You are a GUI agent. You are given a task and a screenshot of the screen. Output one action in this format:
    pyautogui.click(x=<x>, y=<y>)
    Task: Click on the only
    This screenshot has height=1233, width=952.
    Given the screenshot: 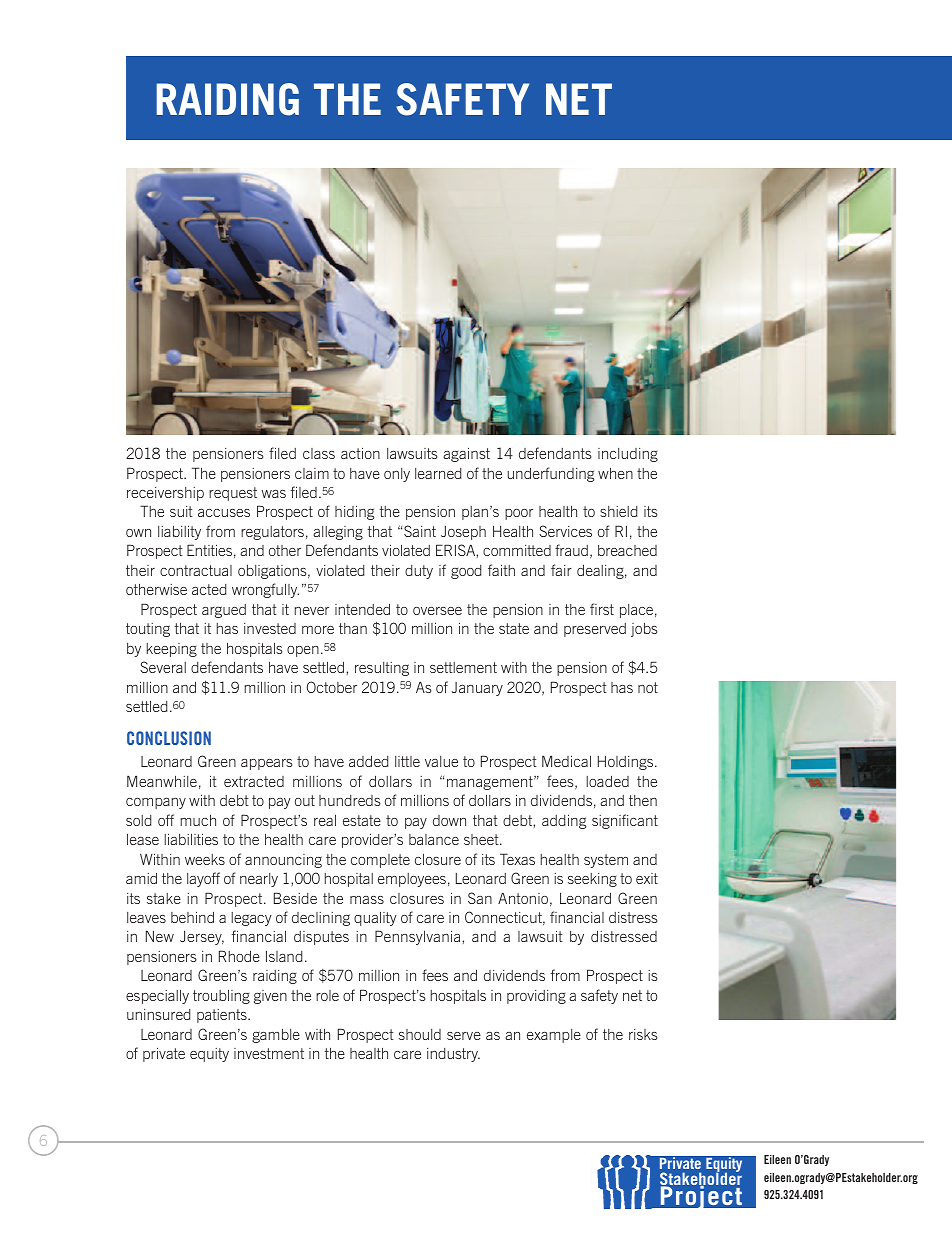 What is the action you would take?
    pyautogui.click(x=397, y=475)
